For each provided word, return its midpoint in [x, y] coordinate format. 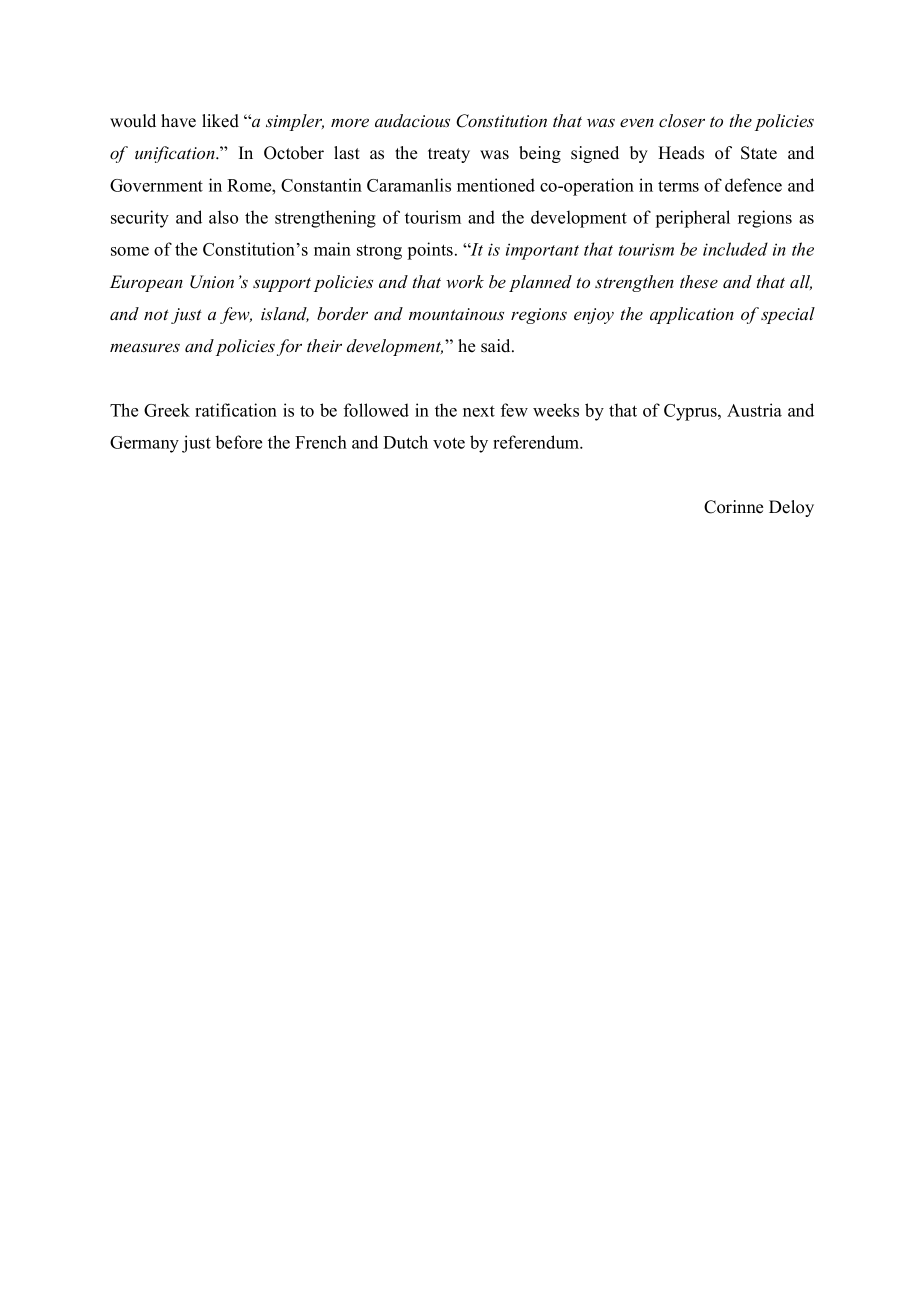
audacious [412, 121]
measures [145, 348]
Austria [754, 410]
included [735, 249]
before [238, 442]
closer [682, 121]
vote [449, 443]
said [497, 346]
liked [220, 121]
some [130, 251]
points [430, 251]
